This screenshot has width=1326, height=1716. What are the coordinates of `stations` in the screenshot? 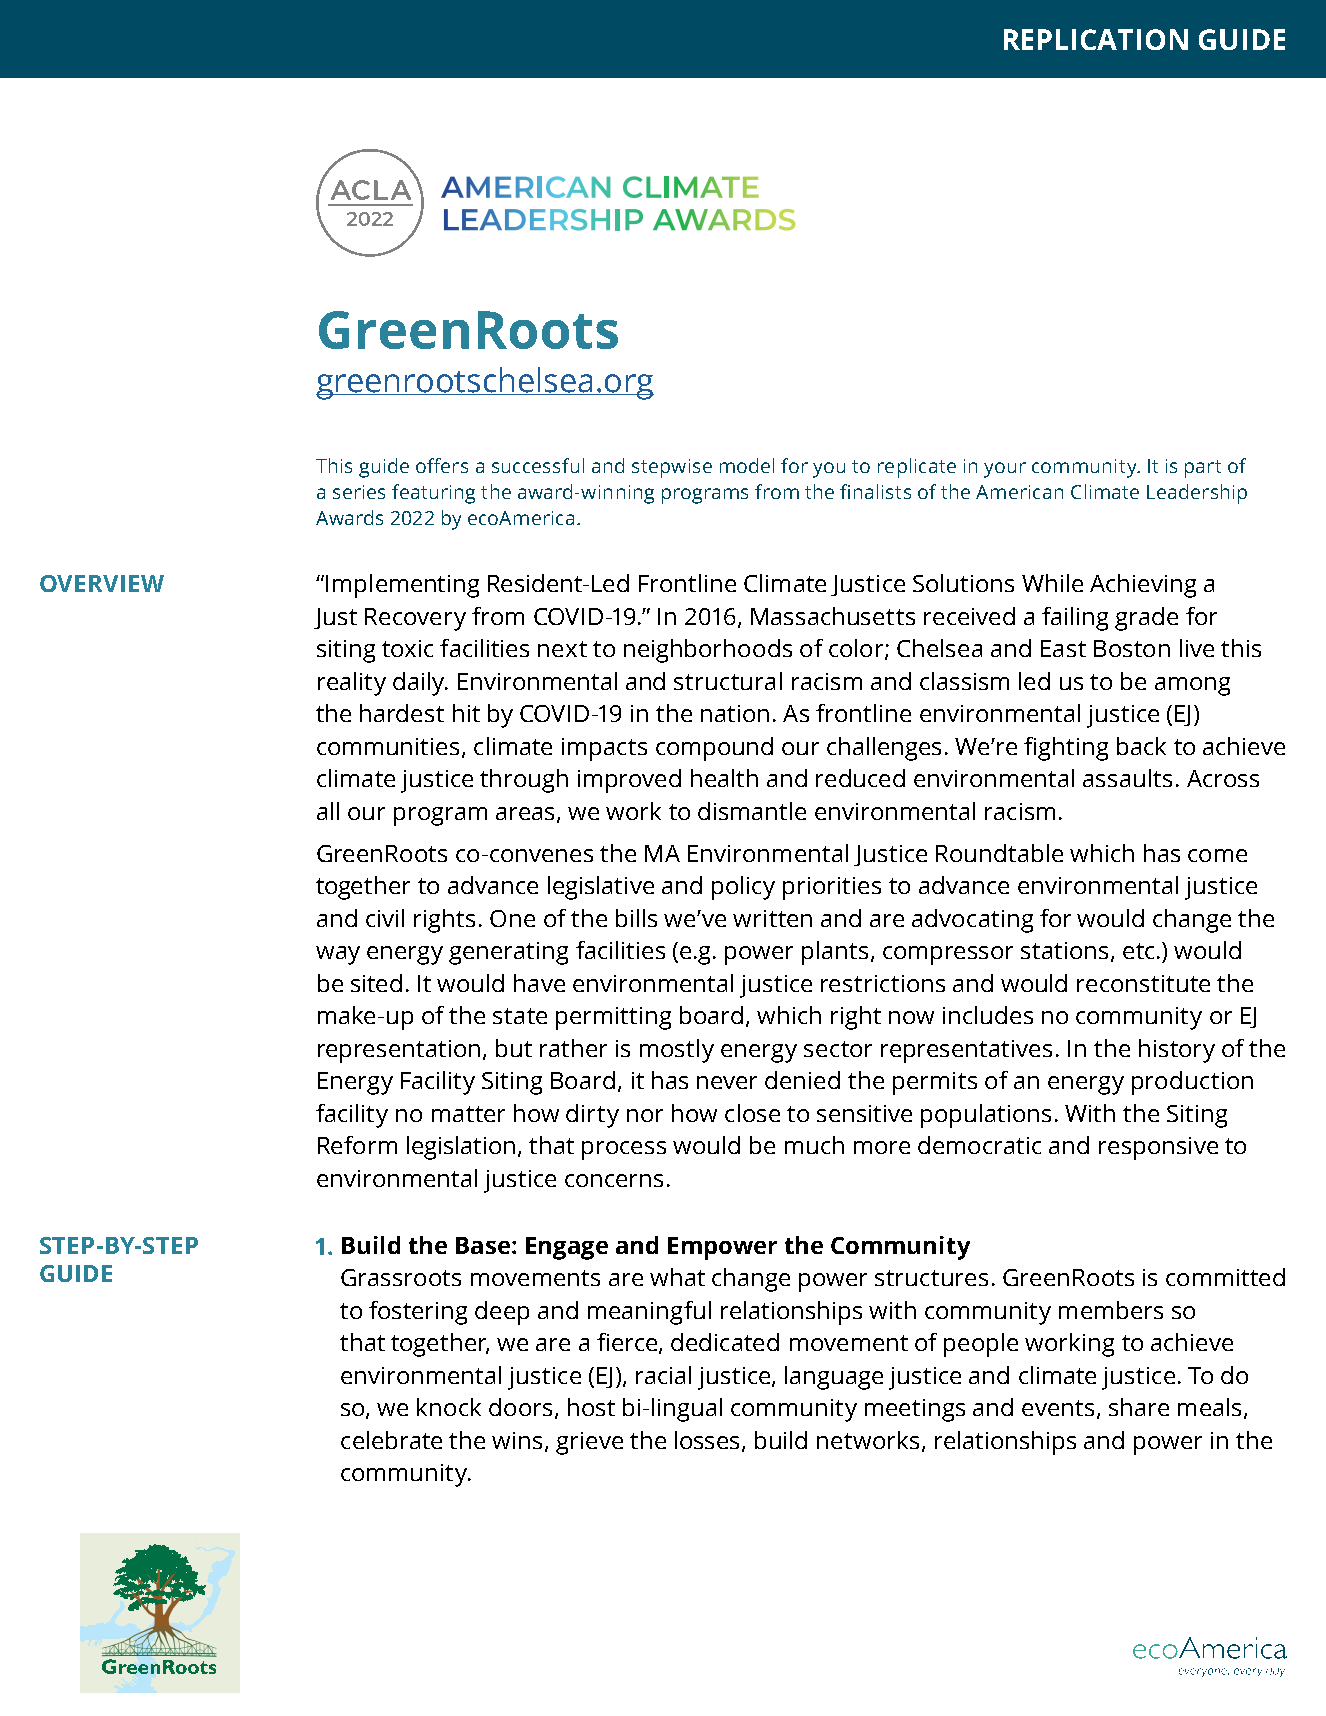 It's located at (1066, 952).
